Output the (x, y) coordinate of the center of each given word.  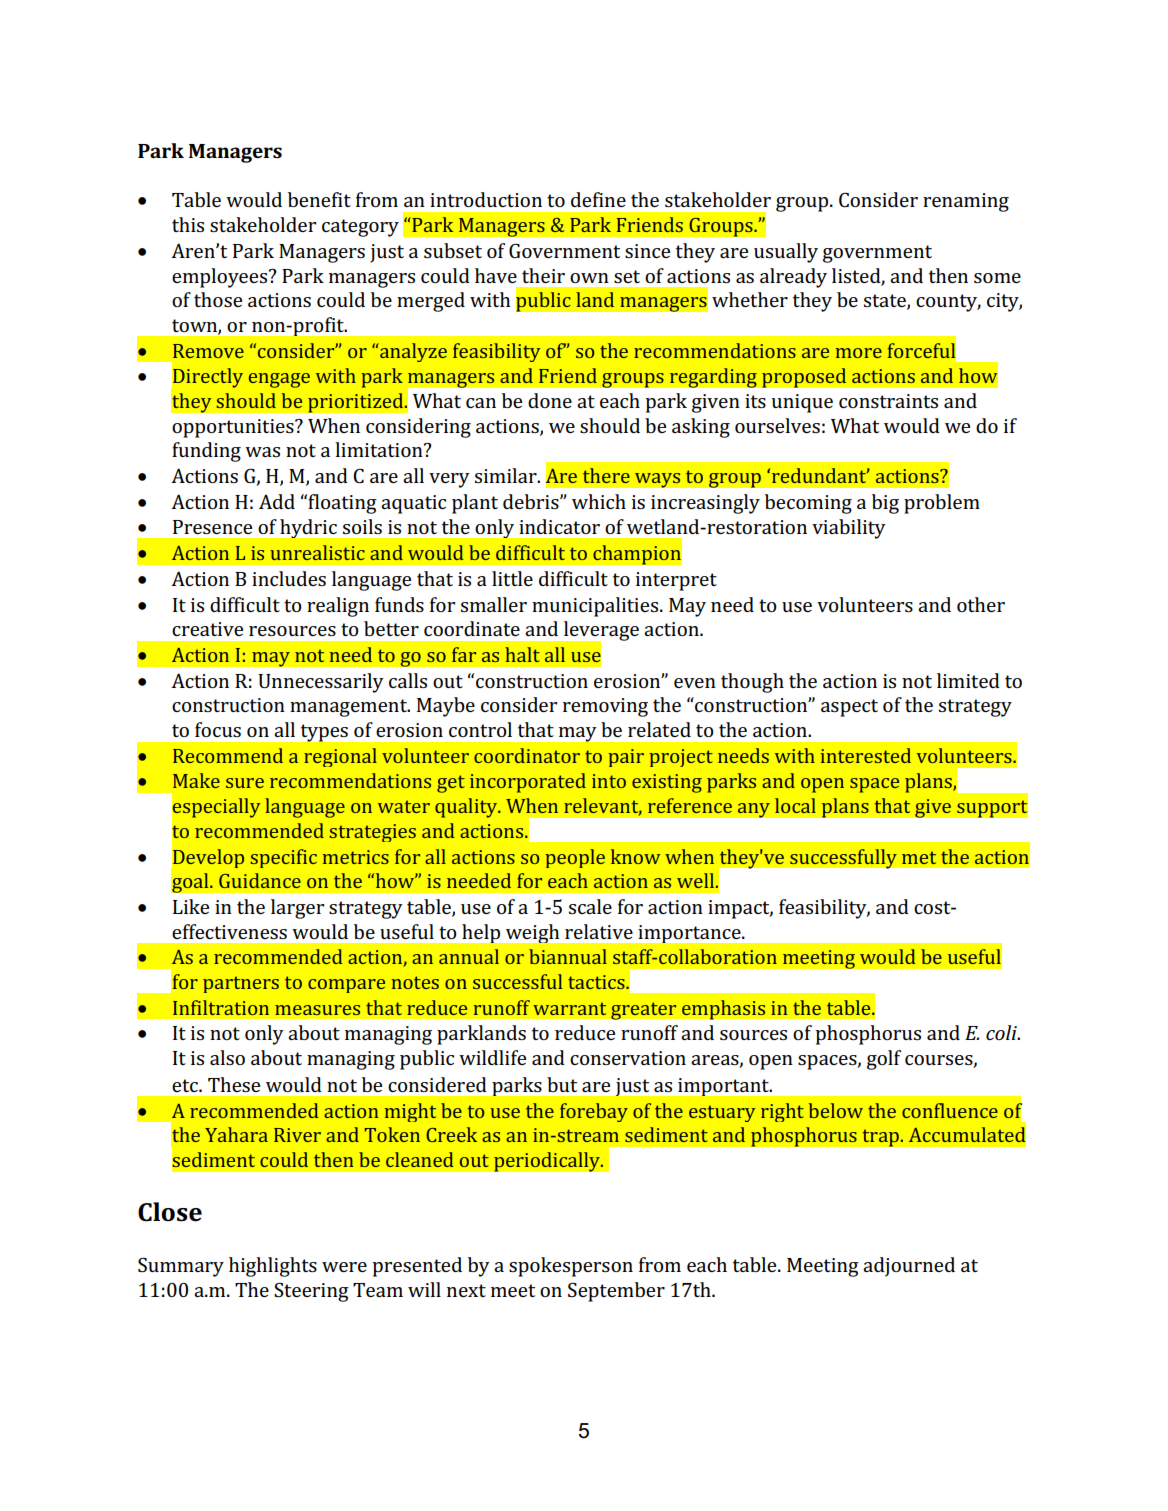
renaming (966, 202)
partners (241, 984)
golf (884, 1060)
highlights (273, 1267)
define (598, 199)
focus (218, 729)
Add (277, 501)
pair (626, 758)
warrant (569, 1008)
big (885, 504)
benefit (319, 199)
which (599, 501)
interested (866, 755)
